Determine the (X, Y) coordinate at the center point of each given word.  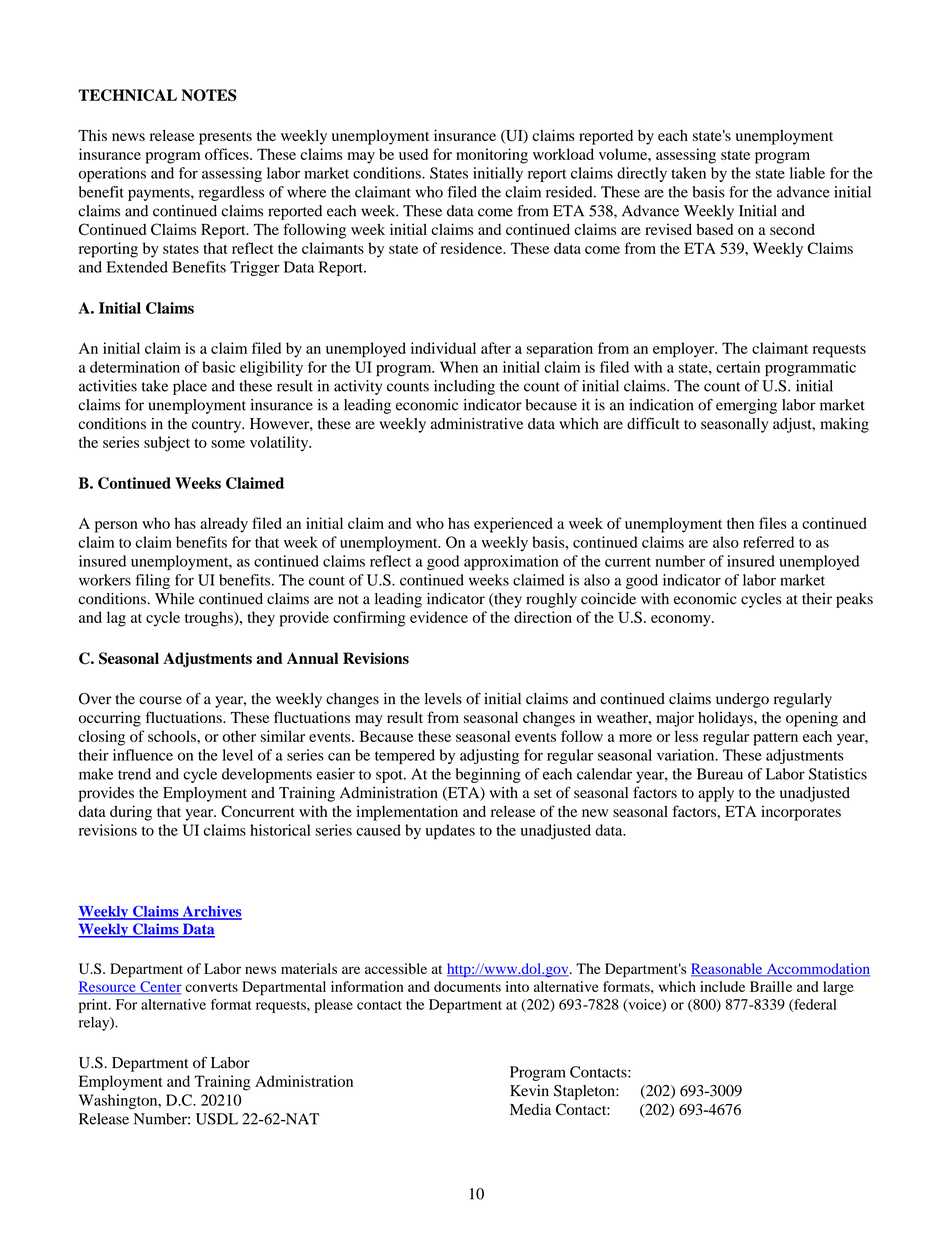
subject (167, 444)
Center (160, 987)
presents (225, 138)
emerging (746, 406)
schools (173, 736)
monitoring (492, 156)
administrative (477, 424)
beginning (488, 775)
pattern (775, 739)
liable (807, 173)
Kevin (529, 1091)
